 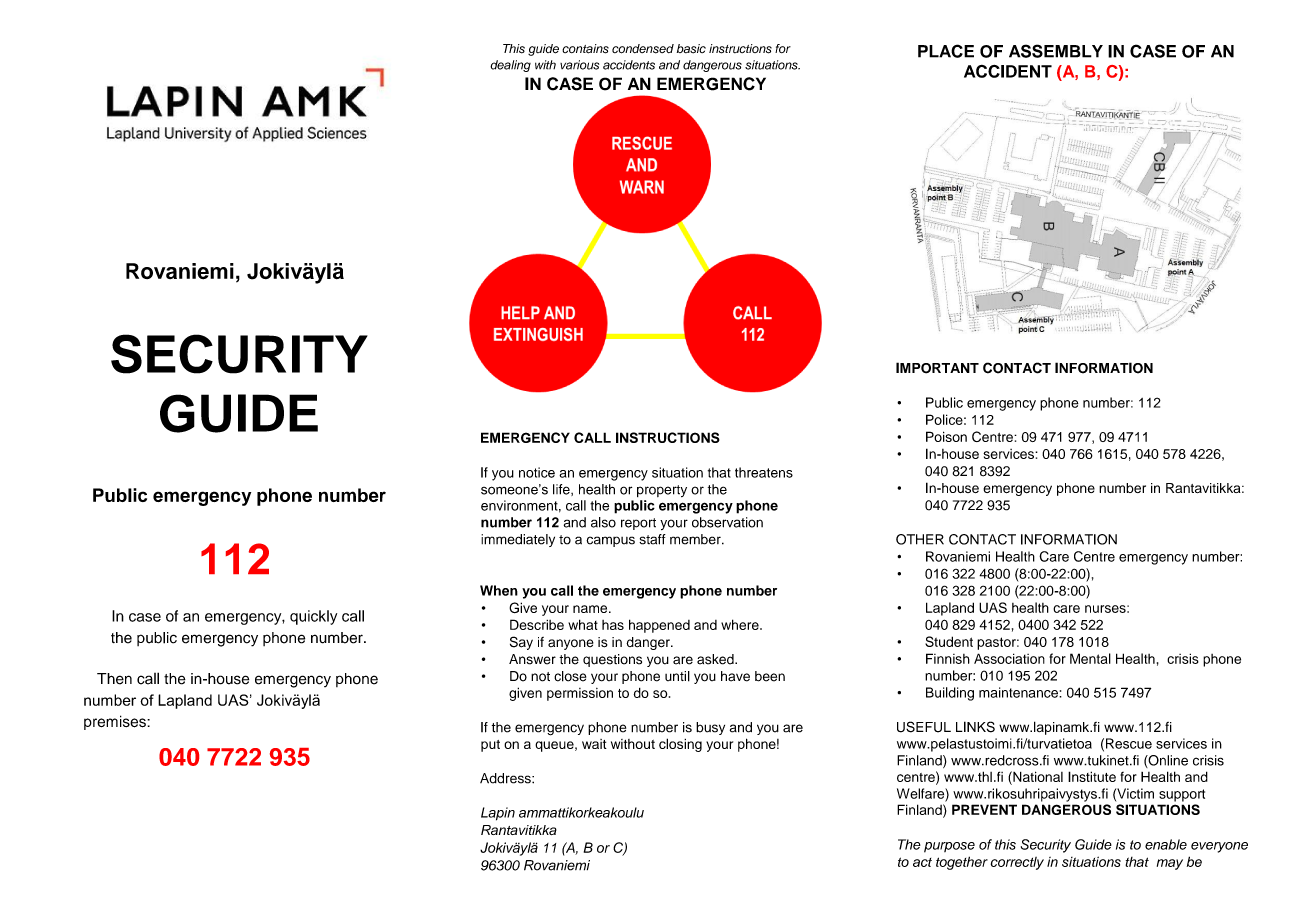 What do you see at coordinates (1056, 51) in the screenshot?
I see `ASSEMBLY` at bounding box center [1056, 51].
